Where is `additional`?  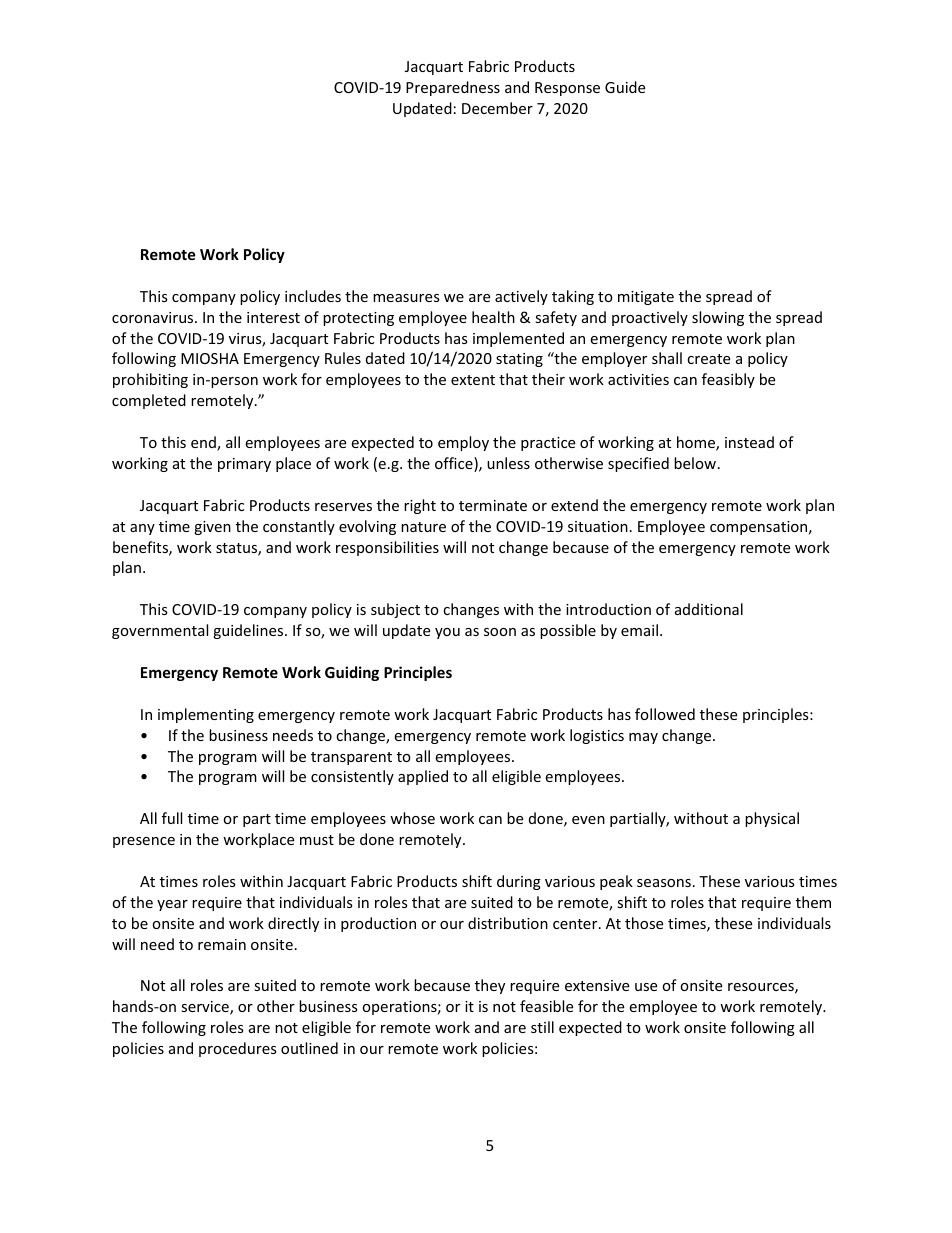
additional is located at coordinates (709, 609).
